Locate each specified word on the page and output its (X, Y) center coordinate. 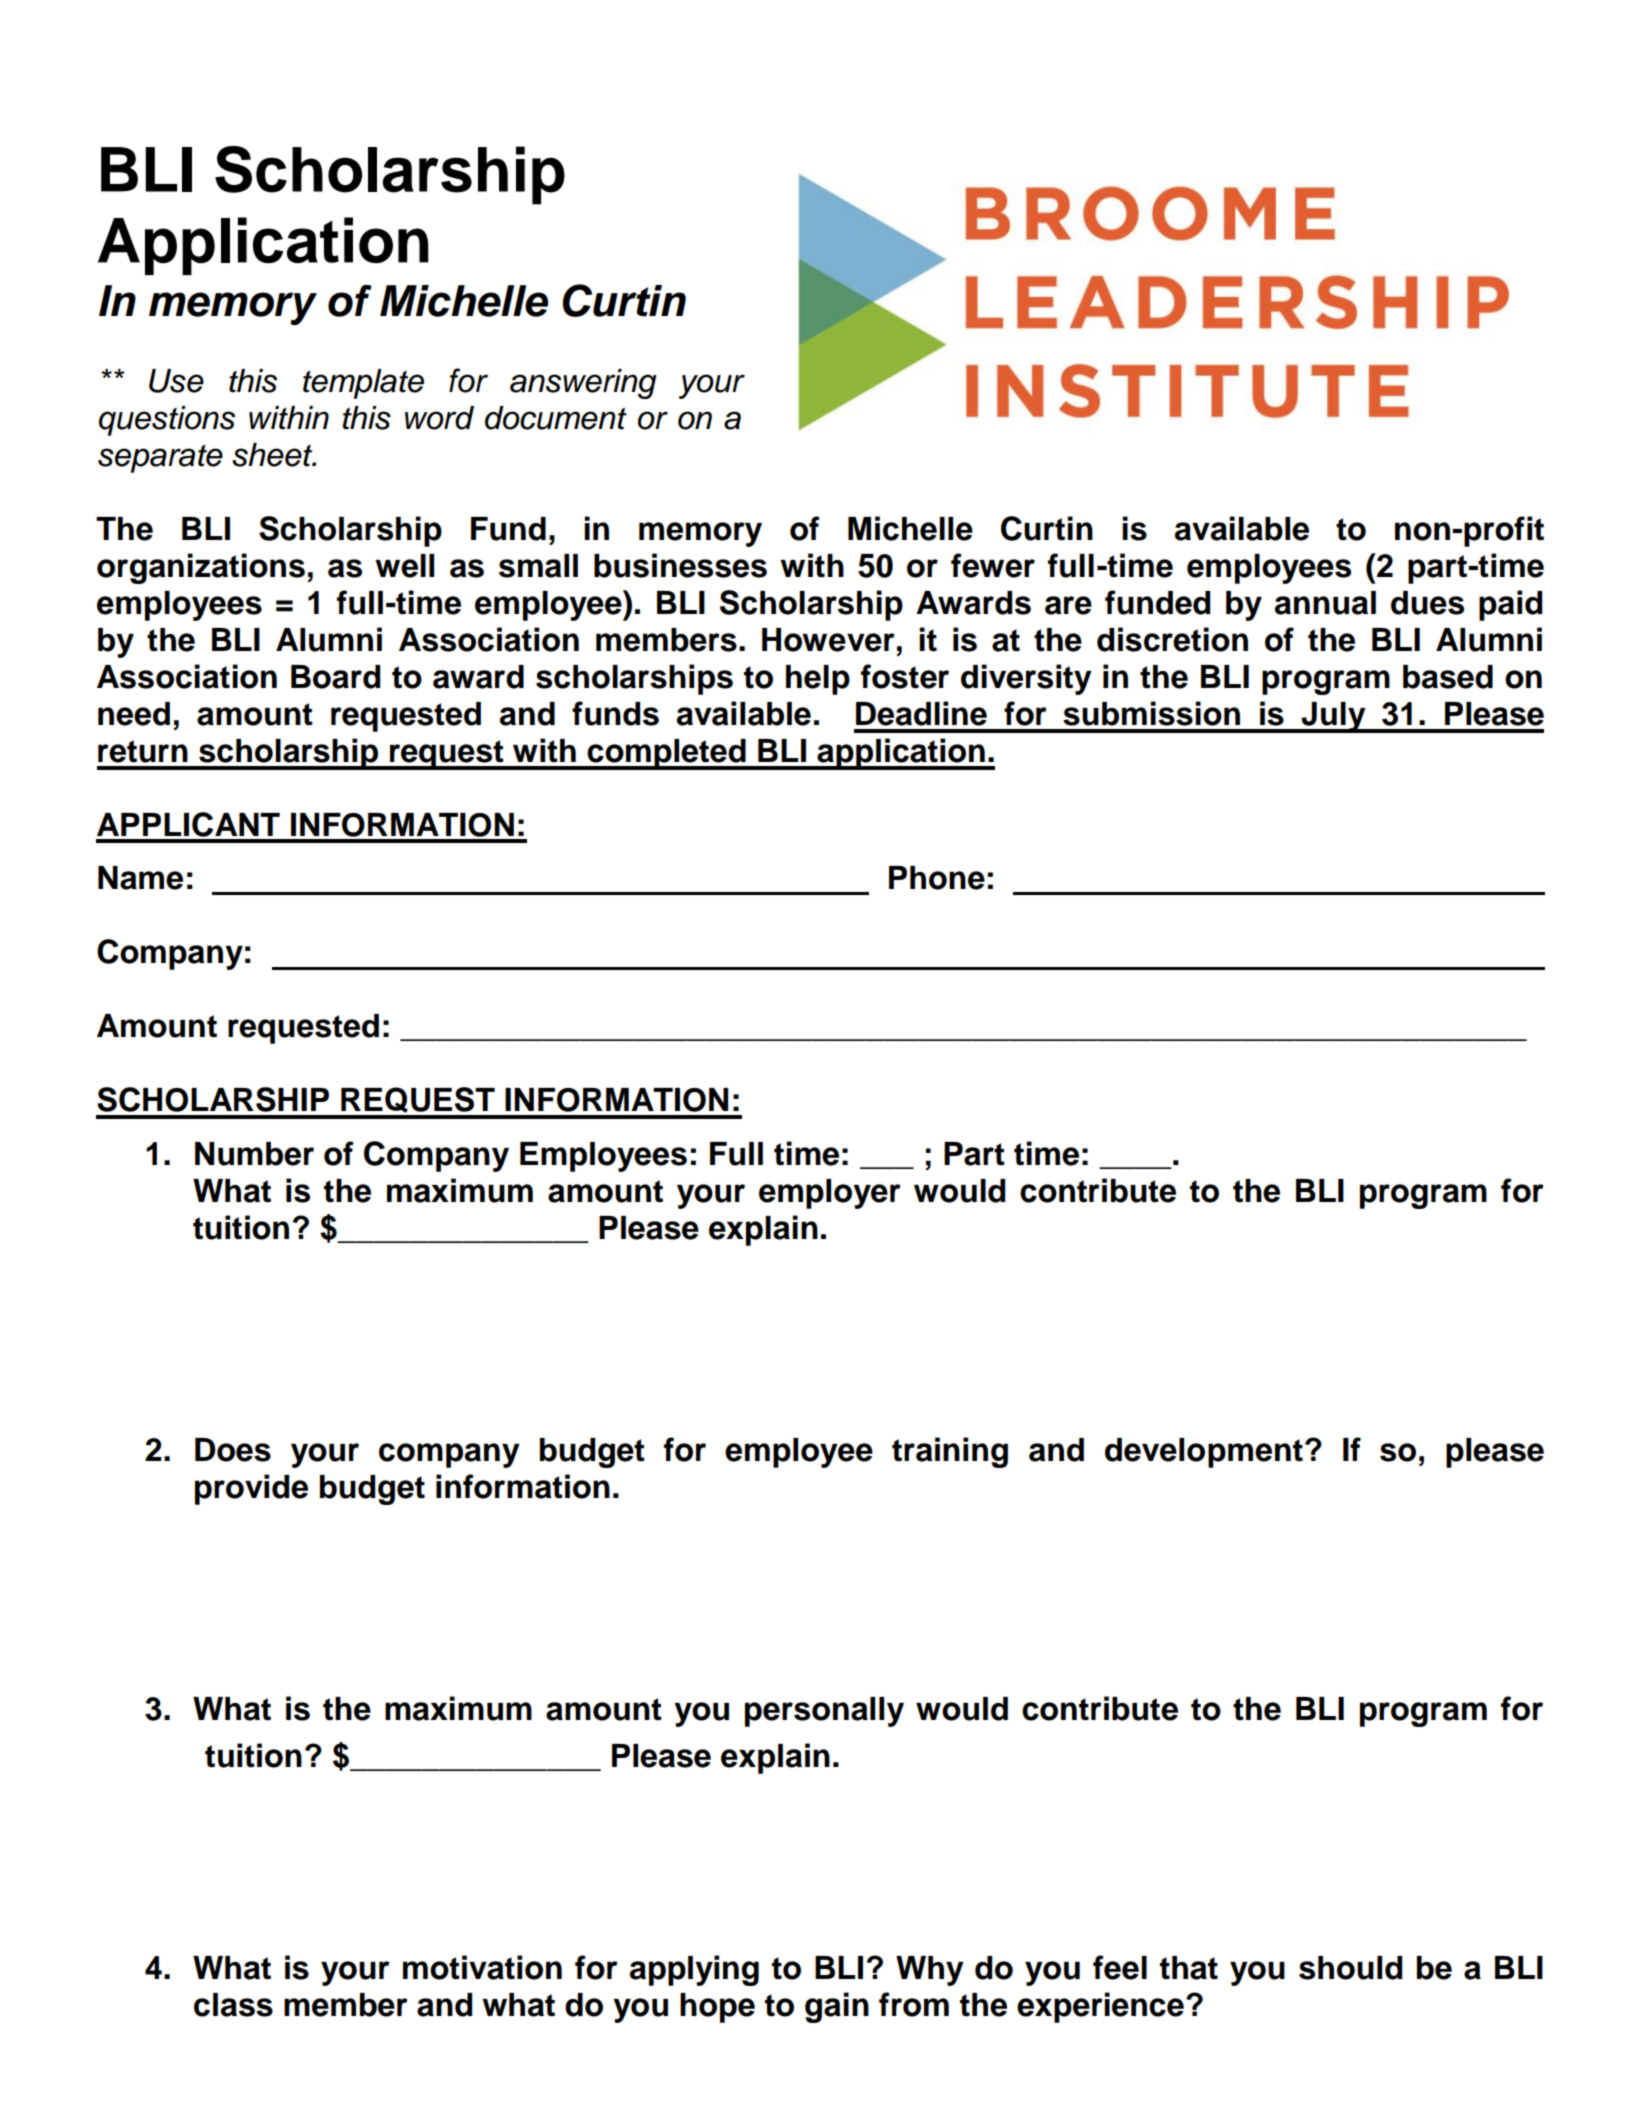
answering (583, 384)
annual (1325, 603)
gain (837, 2007)
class (233, 2005)
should (1350, 1968)
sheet (273, 455)
